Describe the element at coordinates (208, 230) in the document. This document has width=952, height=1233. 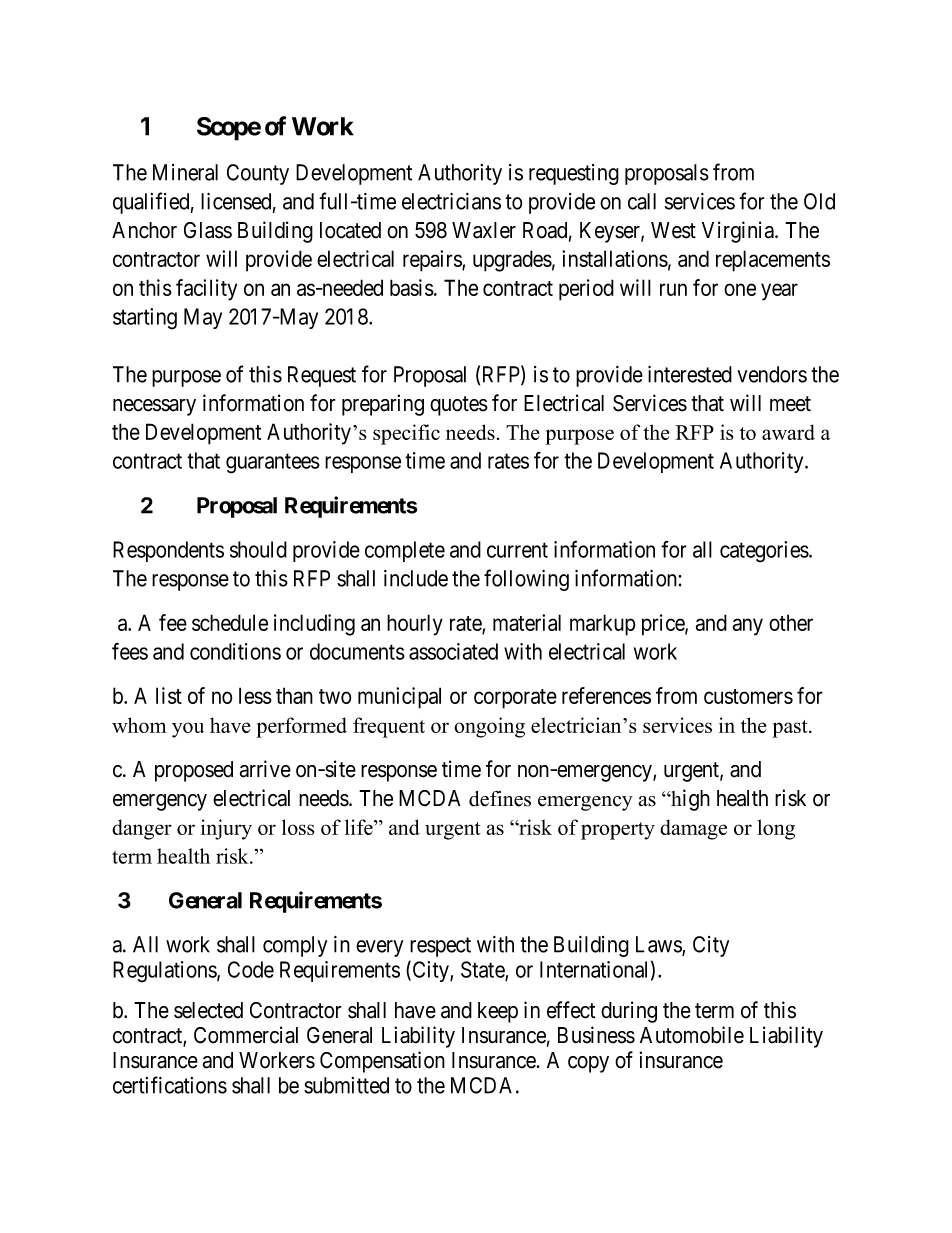
I see `Glass` at that location.
